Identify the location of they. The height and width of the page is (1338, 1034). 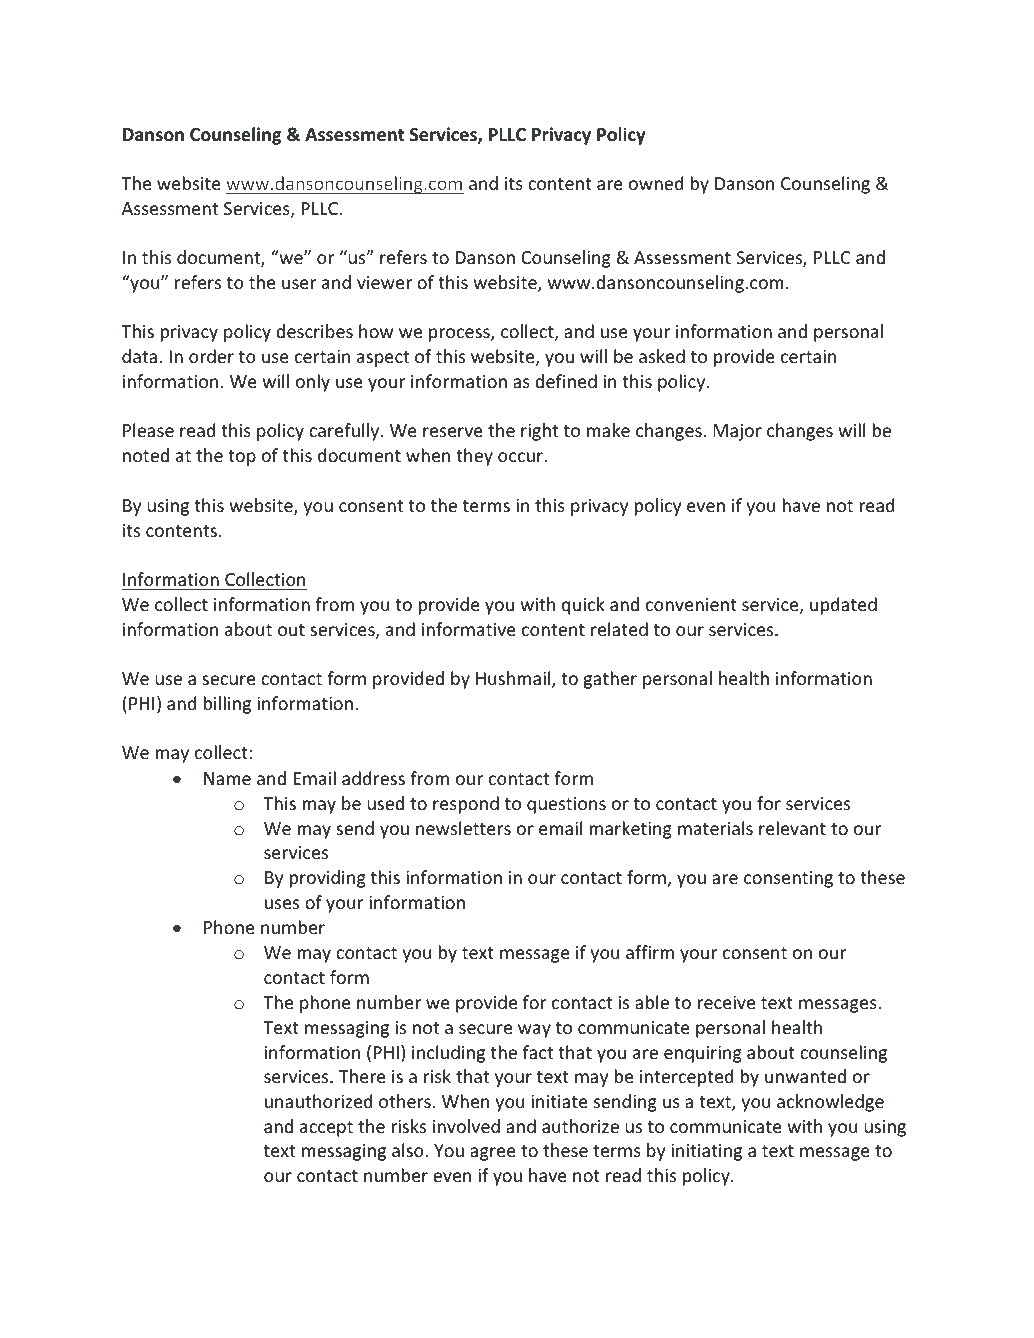
(474, 457).
